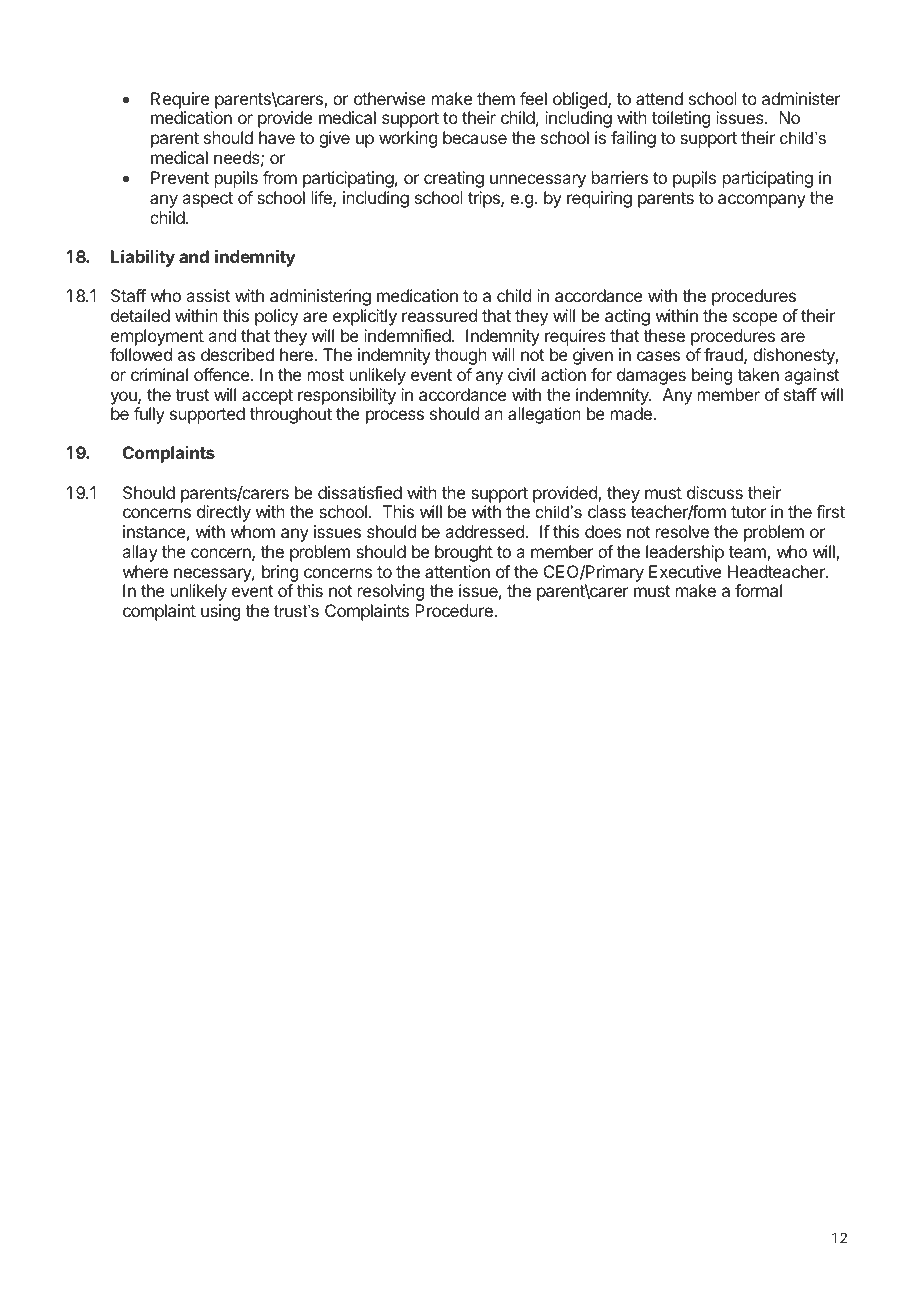  I want to click on described, so click(237, 354).
